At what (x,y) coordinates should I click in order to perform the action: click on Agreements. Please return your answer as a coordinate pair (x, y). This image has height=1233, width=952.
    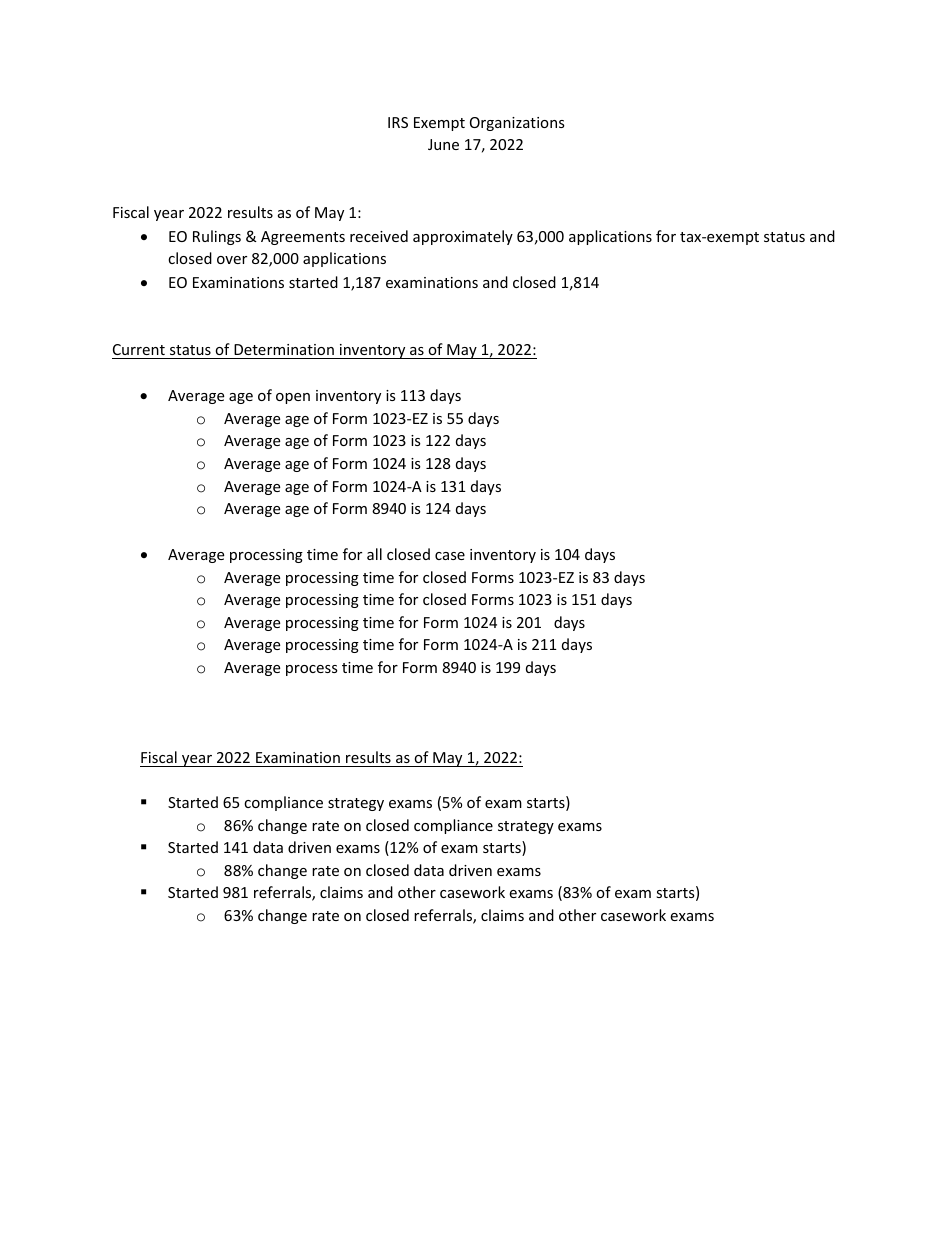
    Looking at the image, I should click on (303, 238).
